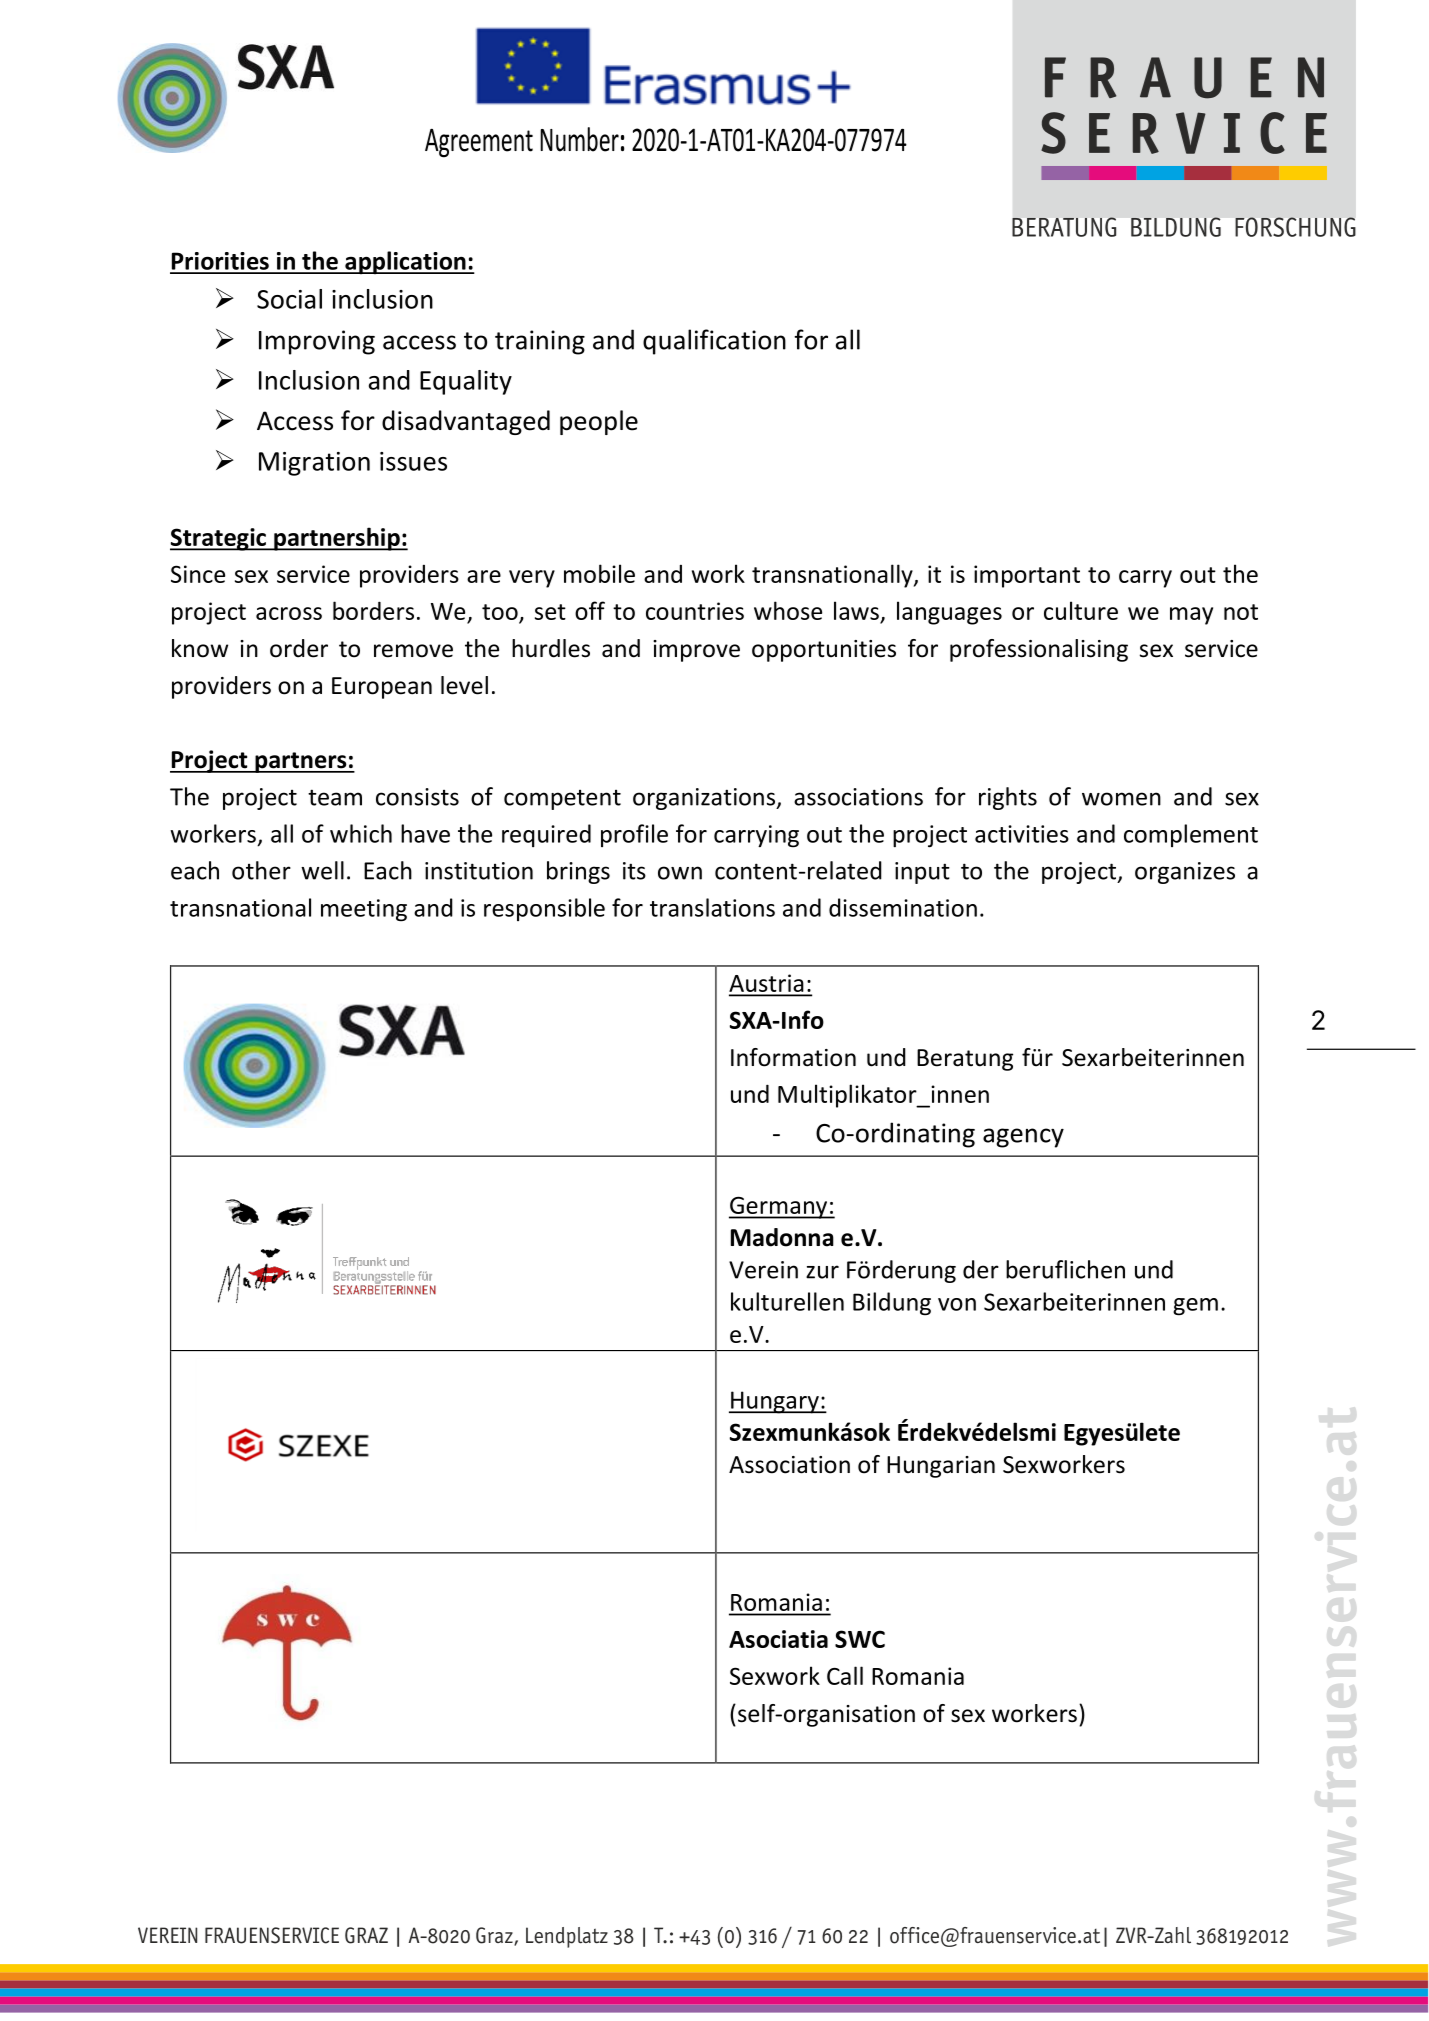  I want to click on Number, so click(579, 139).
